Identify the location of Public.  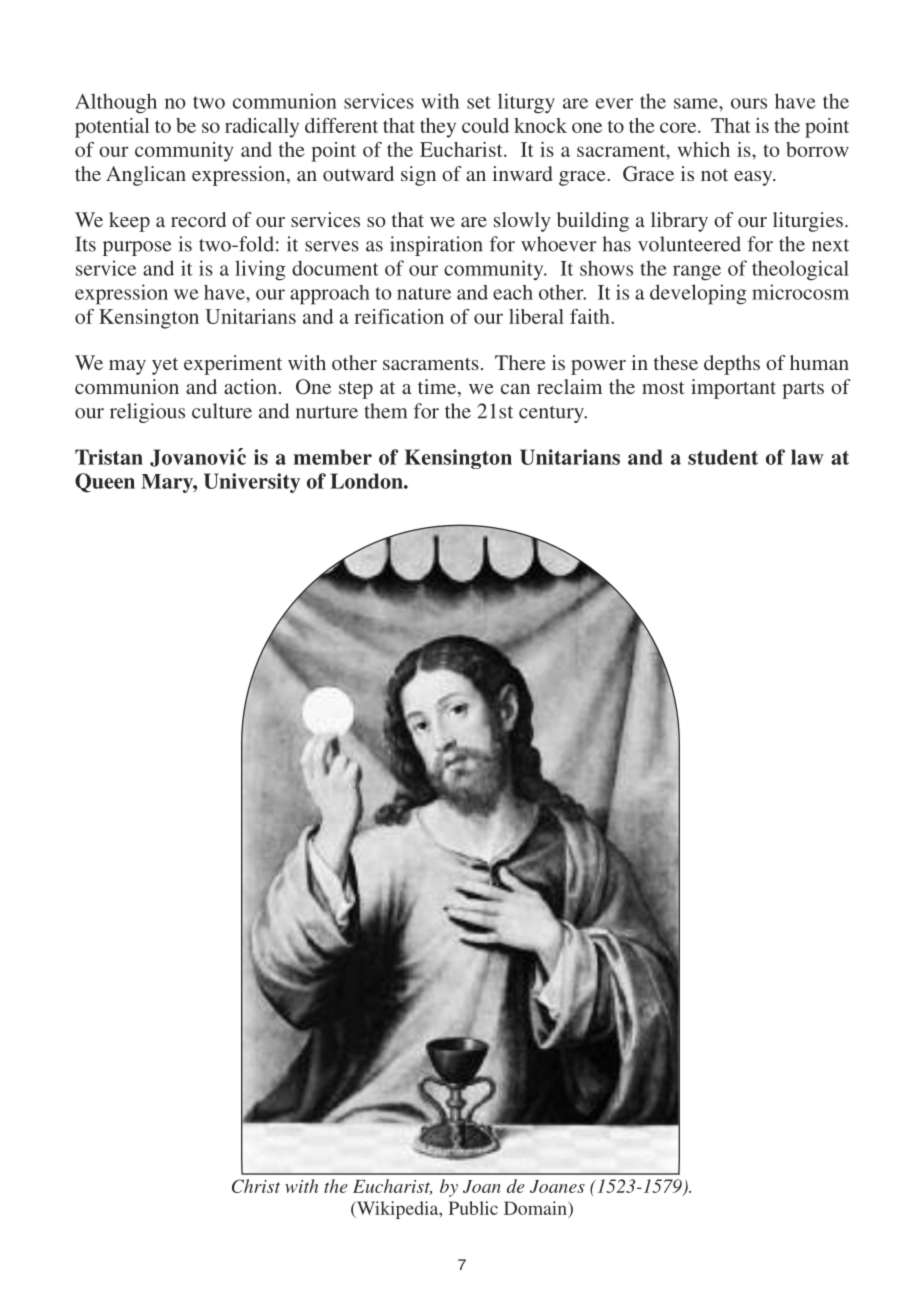
(473, 1208).
